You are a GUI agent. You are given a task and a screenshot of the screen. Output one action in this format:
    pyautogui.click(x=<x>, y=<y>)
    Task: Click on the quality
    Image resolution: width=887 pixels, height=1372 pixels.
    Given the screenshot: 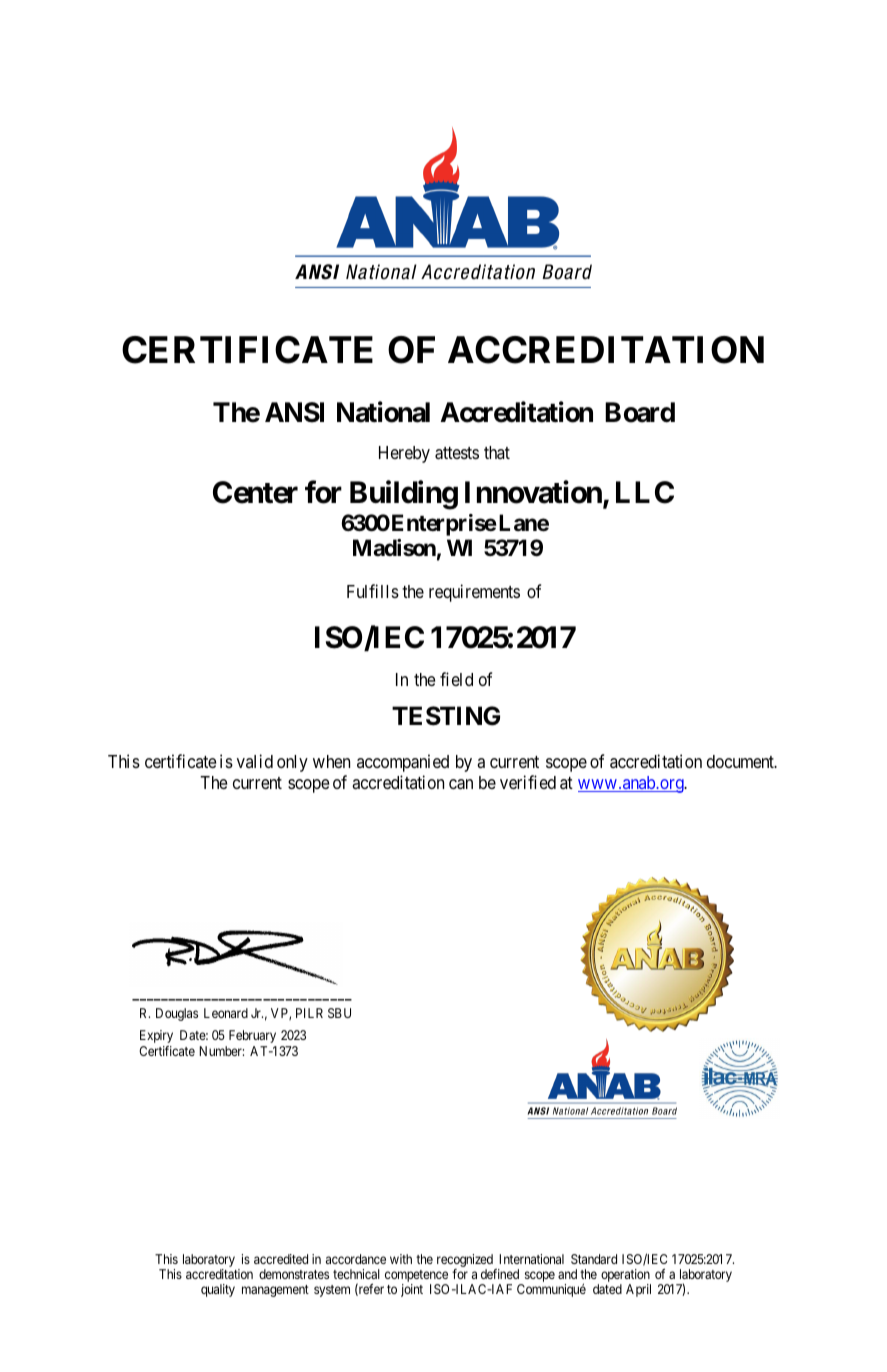 What is the action you would take?
    pyautogui.click(x=218, y=1290)
